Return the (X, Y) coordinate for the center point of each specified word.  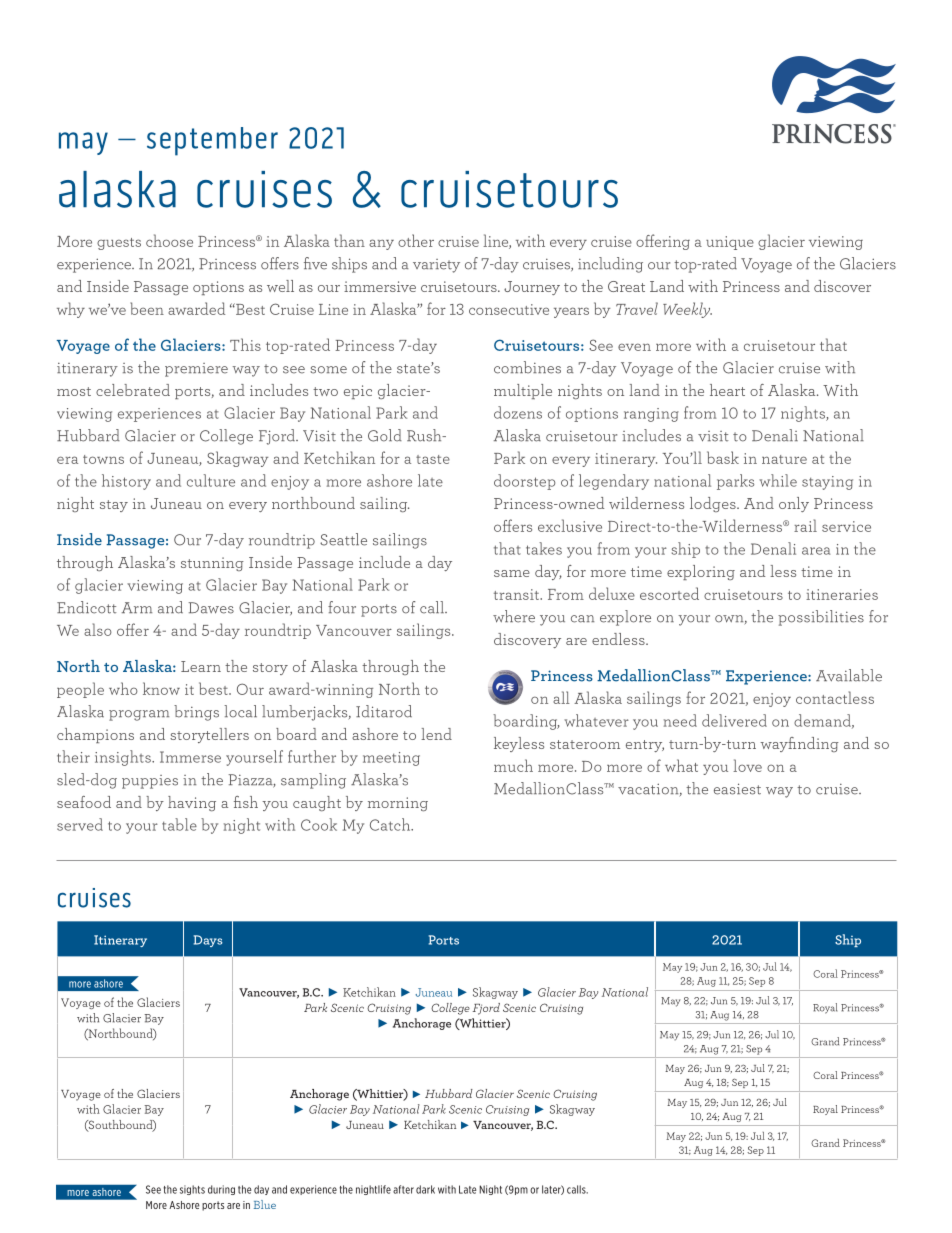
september (212, 141)
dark (425, 1189)
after (403, 1189)
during (221, 1190)
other (416, 240)
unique (730, 243)
